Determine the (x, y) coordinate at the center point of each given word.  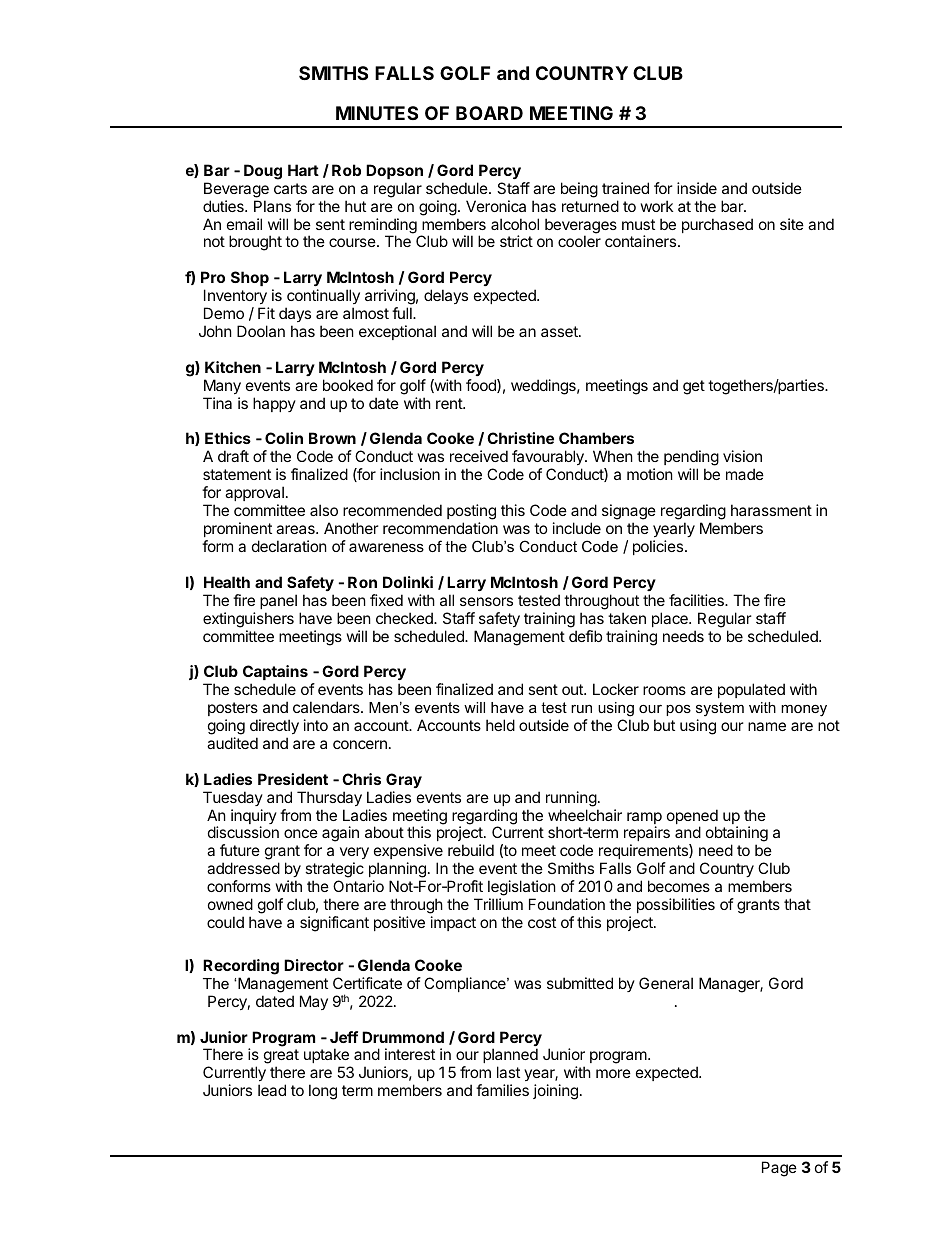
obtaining (737, 835)
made (745, 474)
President (293, 779)
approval (254, 493)
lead (272, 1090)
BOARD (489, 113)
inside (697, 188)
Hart (303, 170)
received (479, 456)
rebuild (471, 850)
